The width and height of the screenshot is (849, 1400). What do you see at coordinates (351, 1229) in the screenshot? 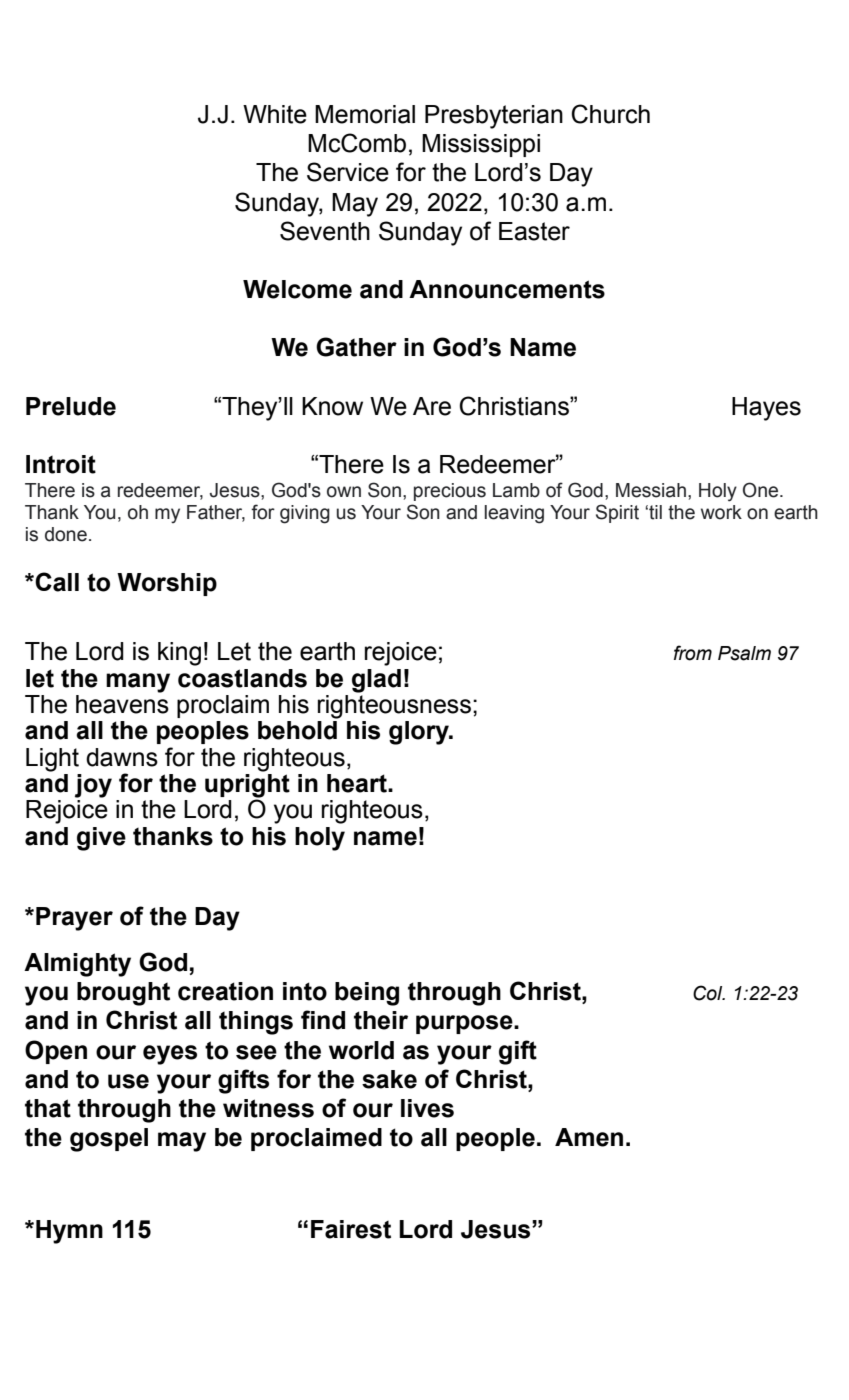
I see `Fairest` at bounding box center [351, 1229].
